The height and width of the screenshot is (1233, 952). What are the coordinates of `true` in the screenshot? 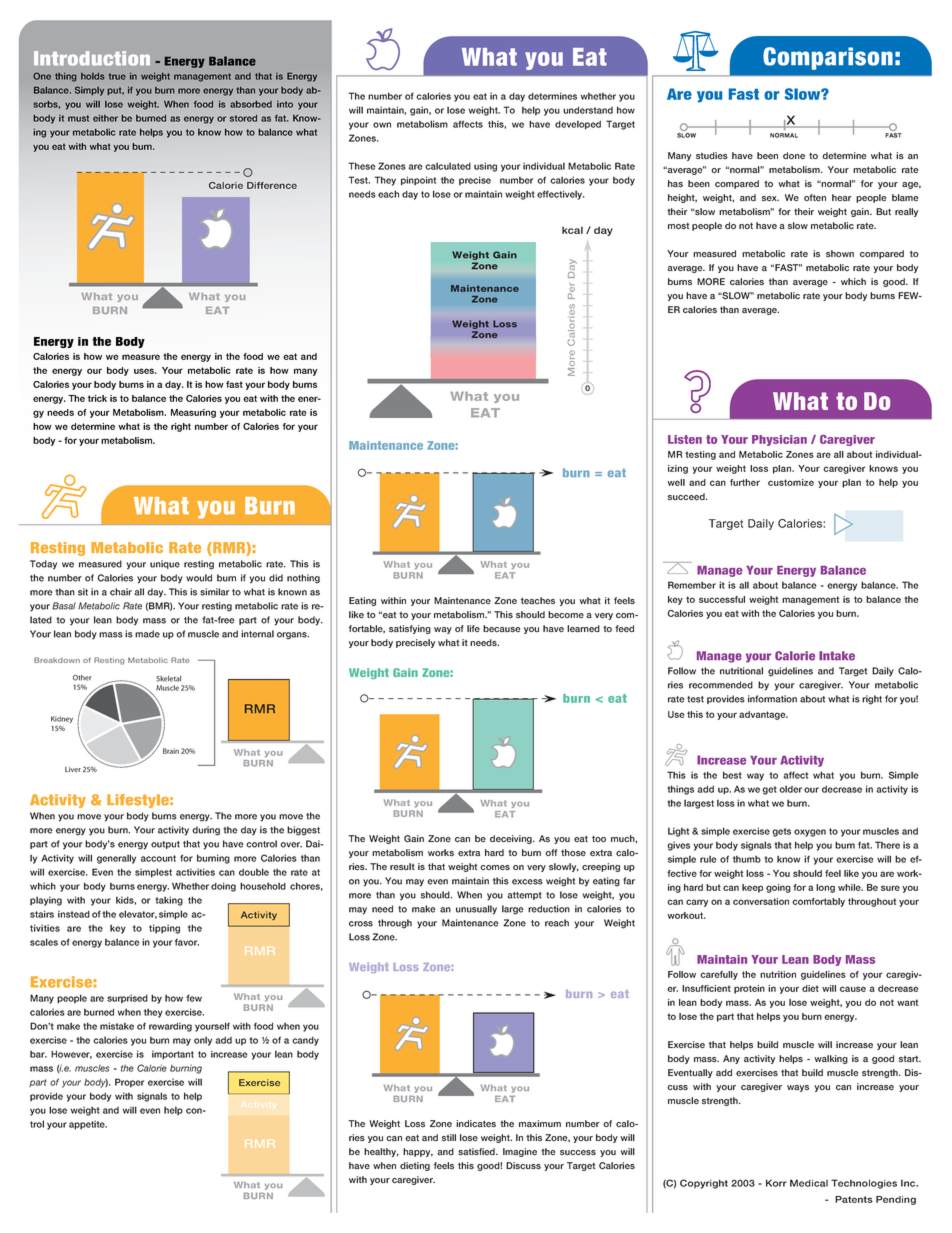 It's located at (117, 76).
